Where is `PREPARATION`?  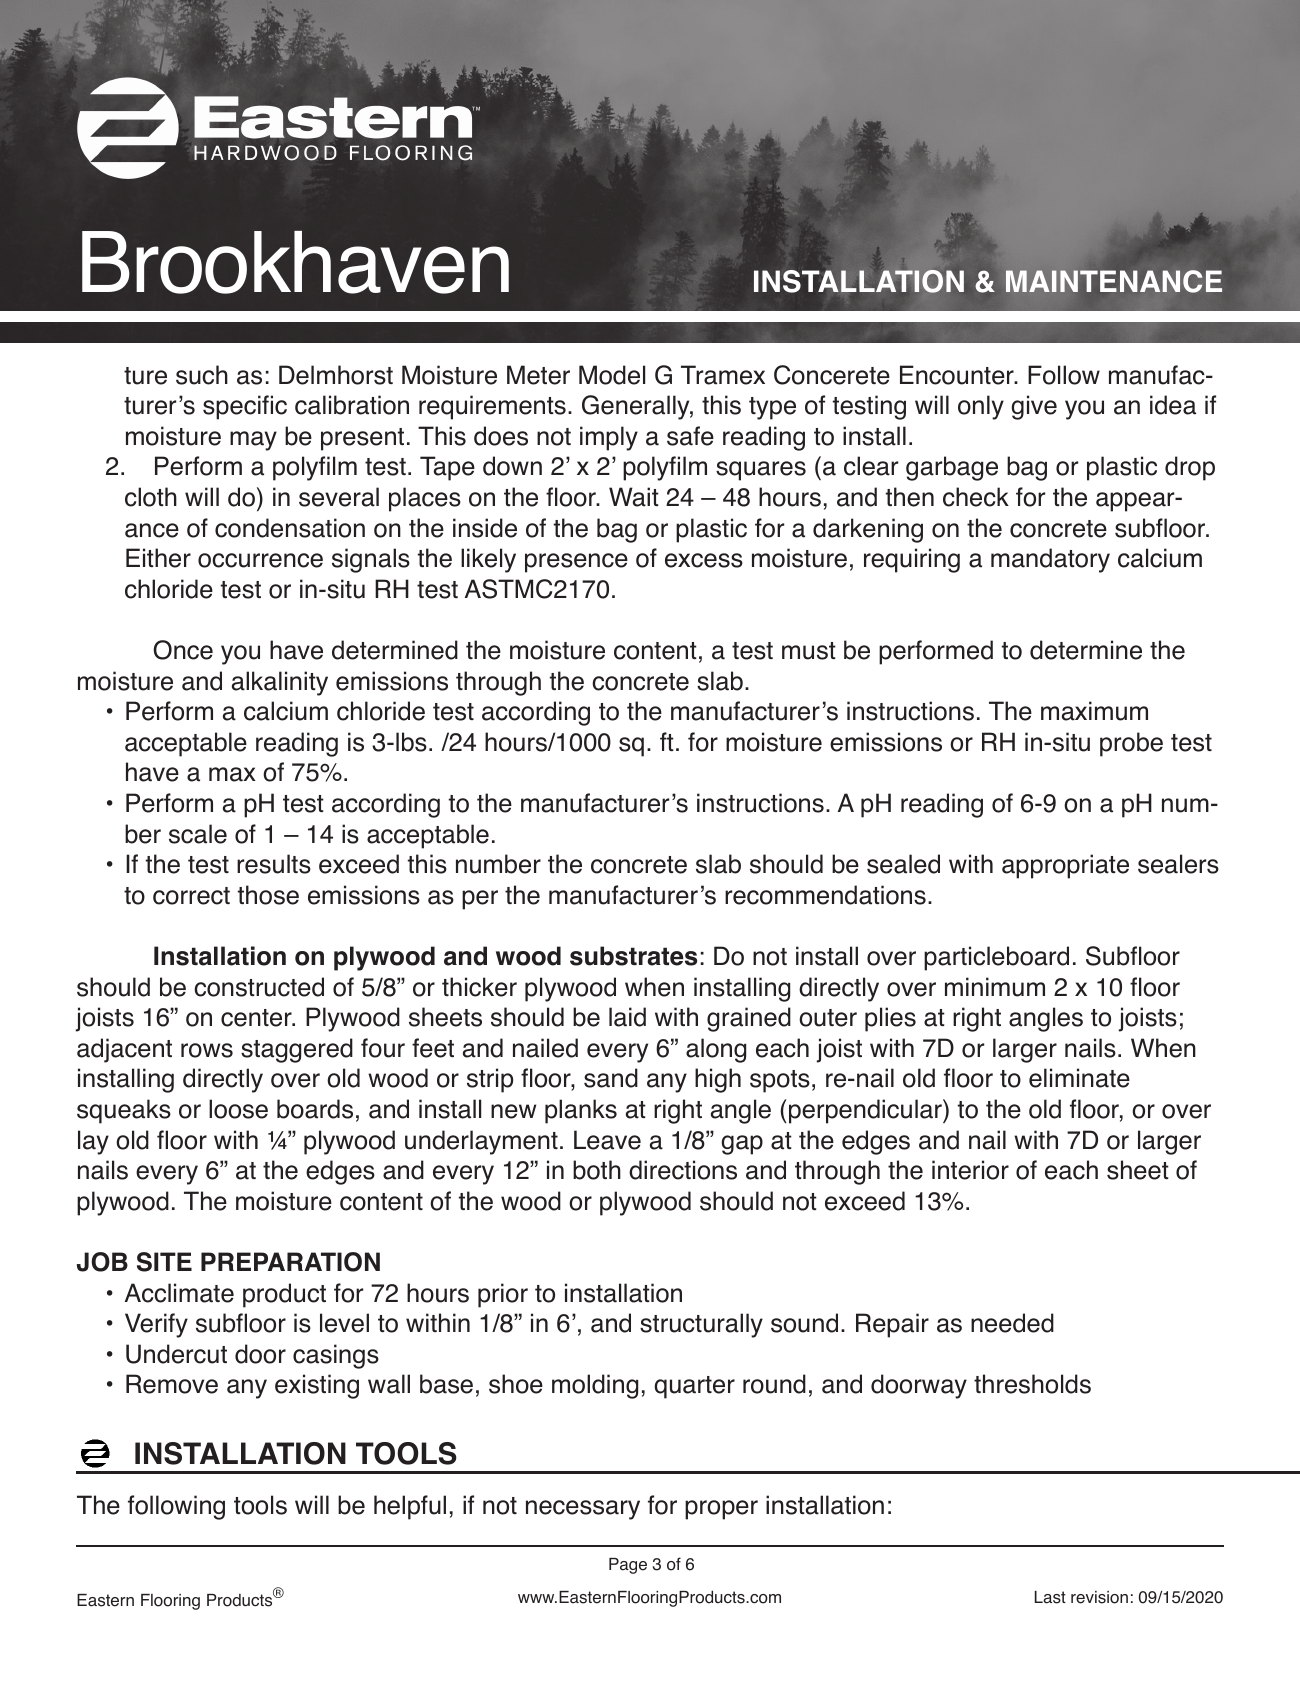 PREPARATION is located at coordinates (290, 1262).
